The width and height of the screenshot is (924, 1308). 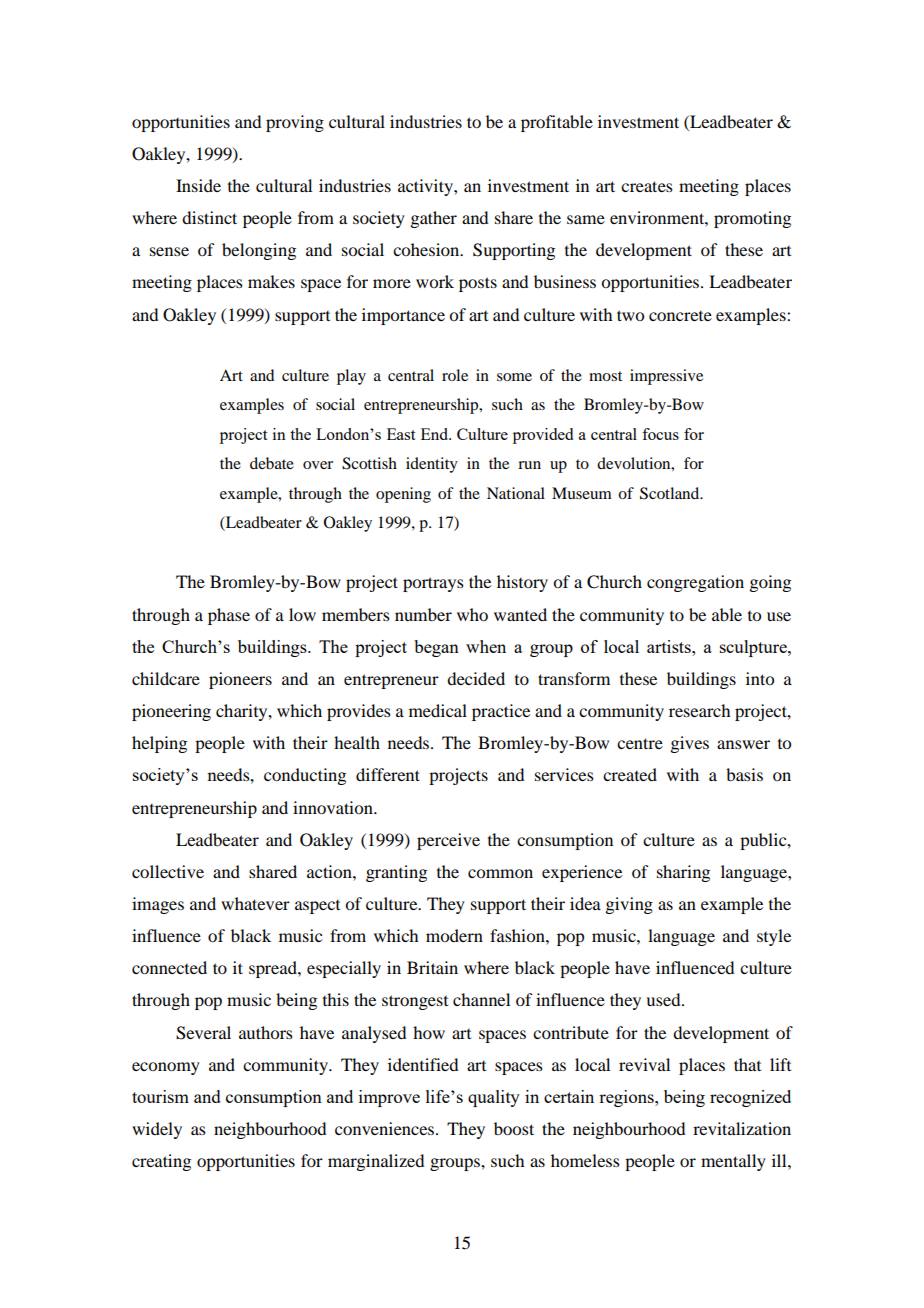 I want to click on sharing, so click(x=683, y=873).
